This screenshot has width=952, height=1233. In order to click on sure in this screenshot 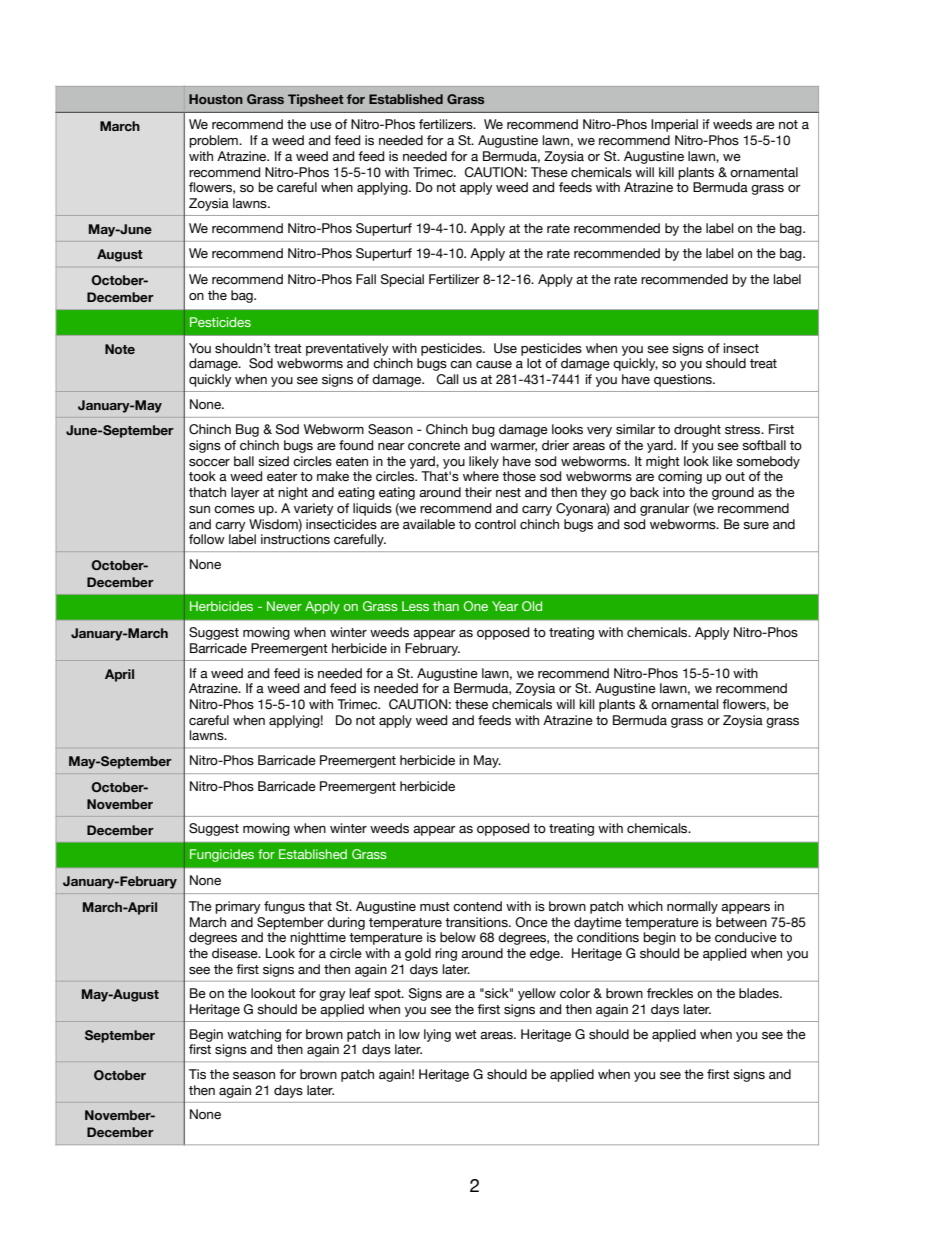, I will do `click(756, 526)`.
